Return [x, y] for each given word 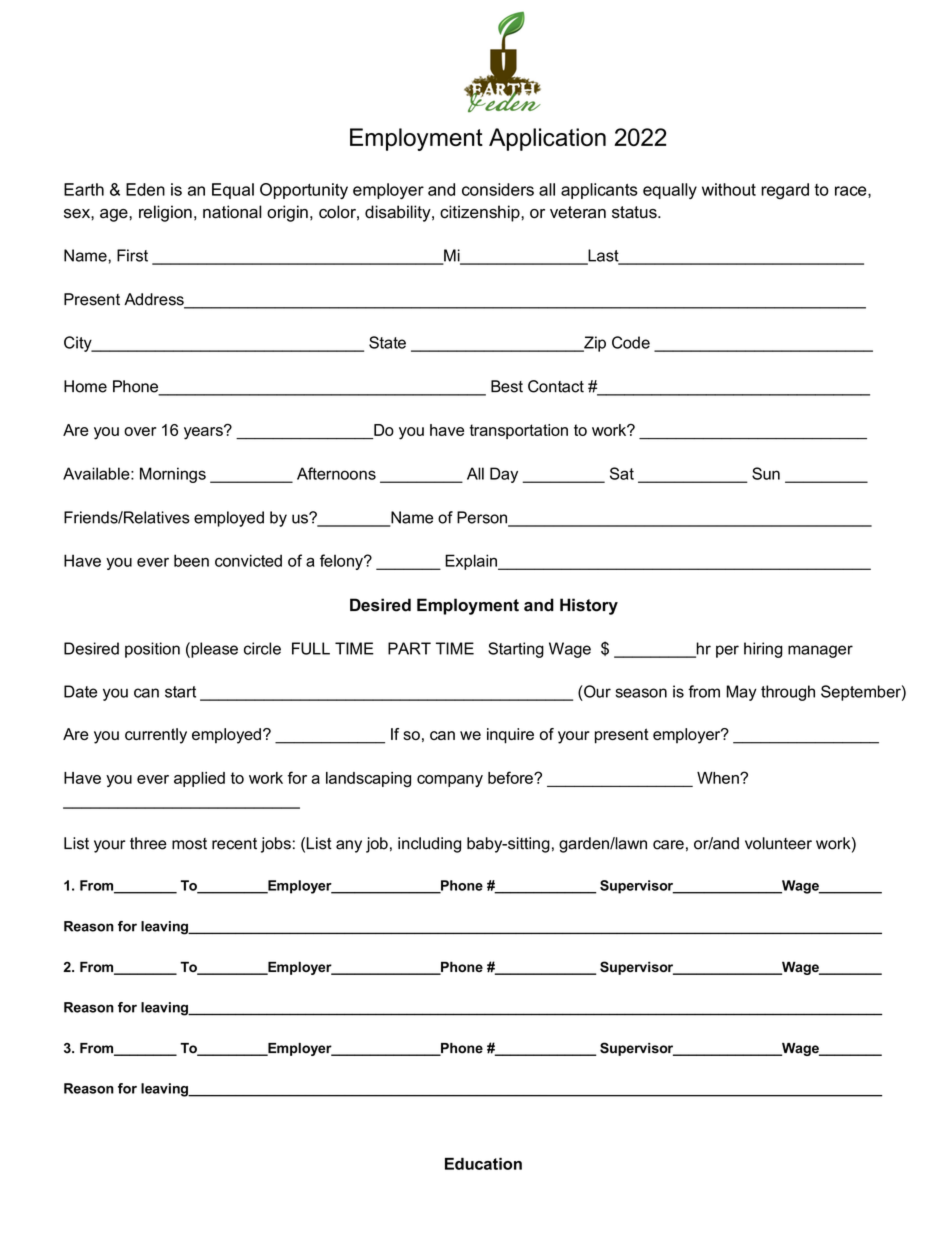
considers [498, 189]
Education [483, 1163]
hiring [763, 650]
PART [409, 648]
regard [785, 191]
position [152, 650]
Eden [145, 189]
